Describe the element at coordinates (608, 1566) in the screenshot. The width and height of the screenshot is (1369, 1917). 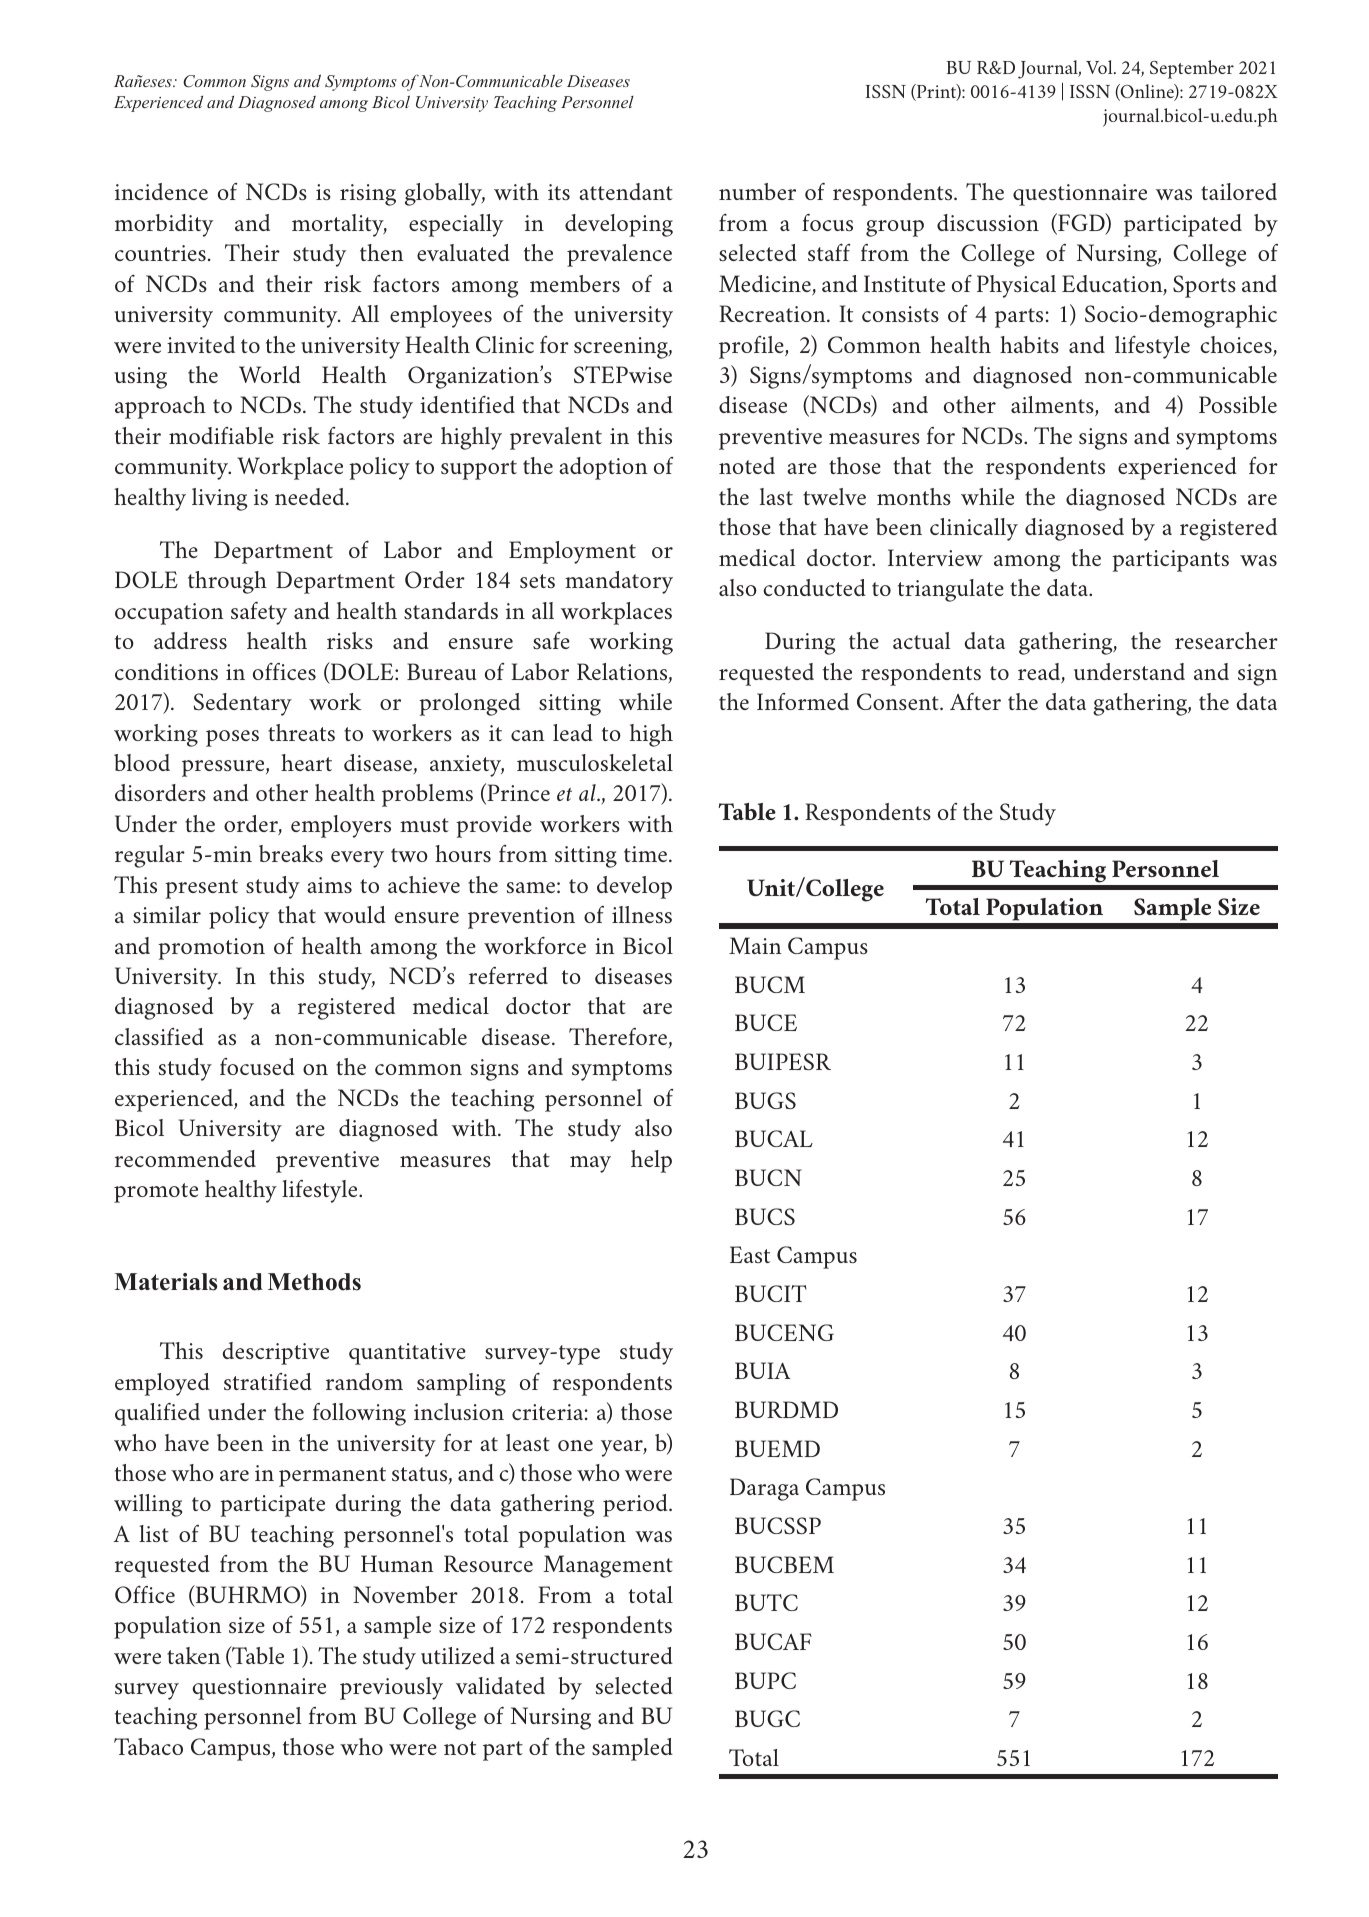
I see `Management` at that location.
